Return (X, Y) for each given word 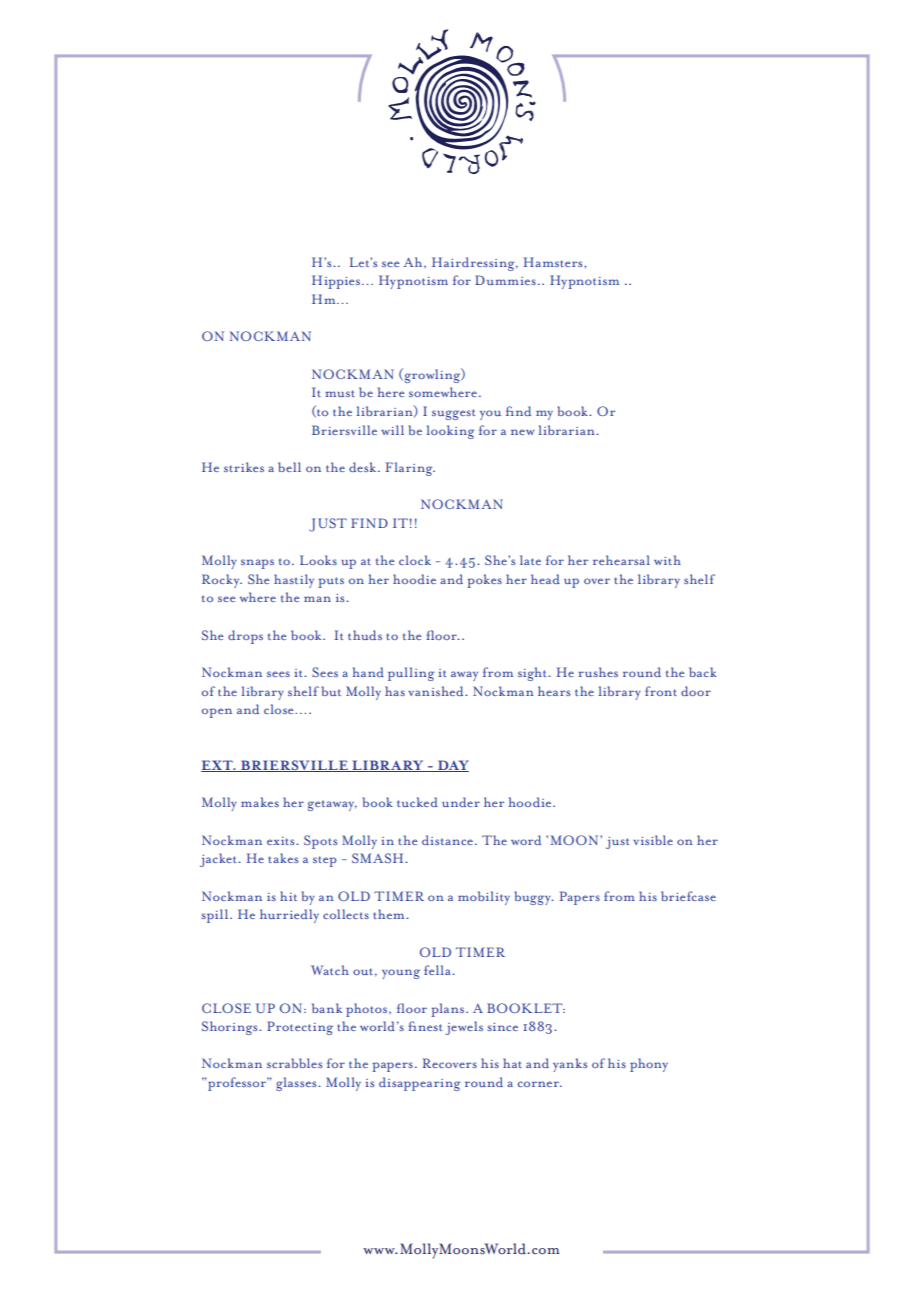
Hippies (336, 282)
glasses (297, 1084)
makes (260, 802)
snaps (257, 564)
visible (653, 840)
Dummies (505, 280)
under (461, 802)
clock (415, 560)
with (667, 560)
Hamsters (554, 262)
